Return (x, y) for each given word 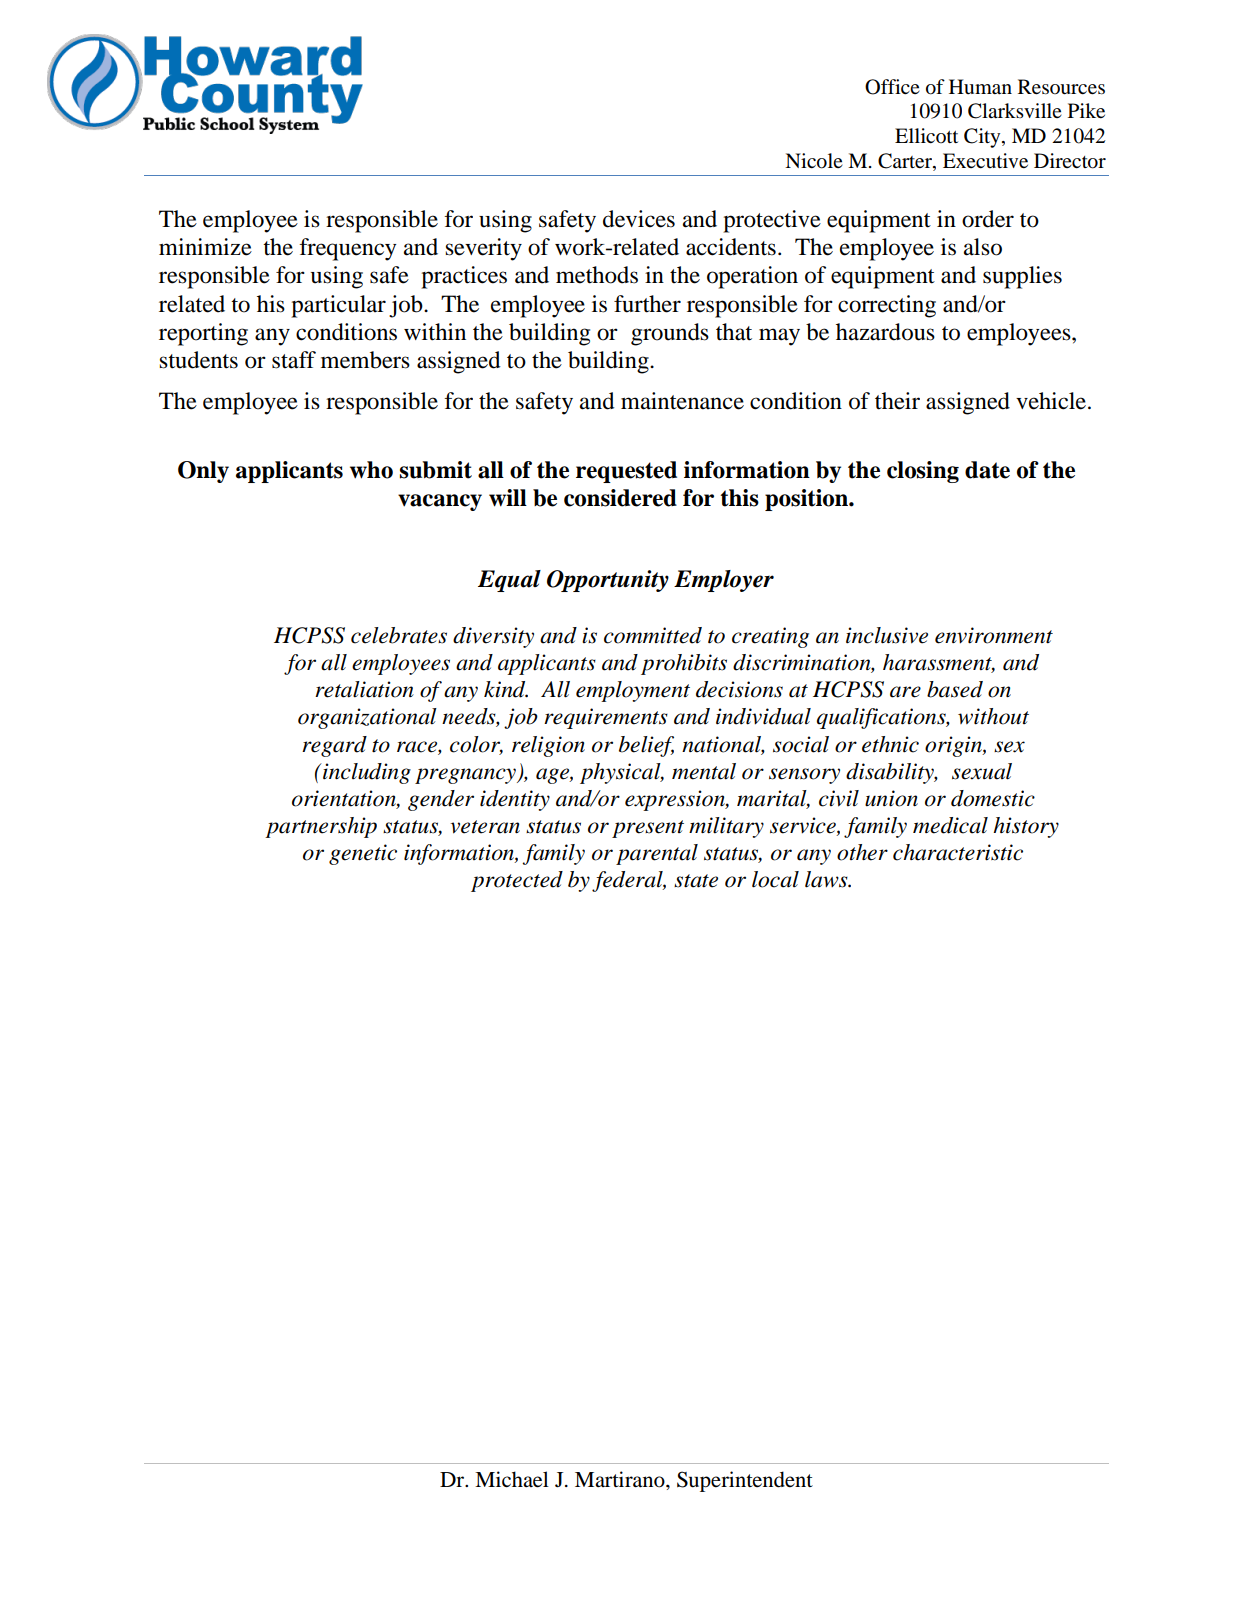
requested (626, 472)
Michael (512, 1479)
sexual (982, 771)
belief (646, 746)
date (987, 470)
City (983, 138)
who (371, 470)
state (696, 881)
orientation (345, 799)
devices (639, 219)
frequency (348, 249)
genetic (363, 854)
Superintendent (745, 1481)
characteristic (958, 852)
